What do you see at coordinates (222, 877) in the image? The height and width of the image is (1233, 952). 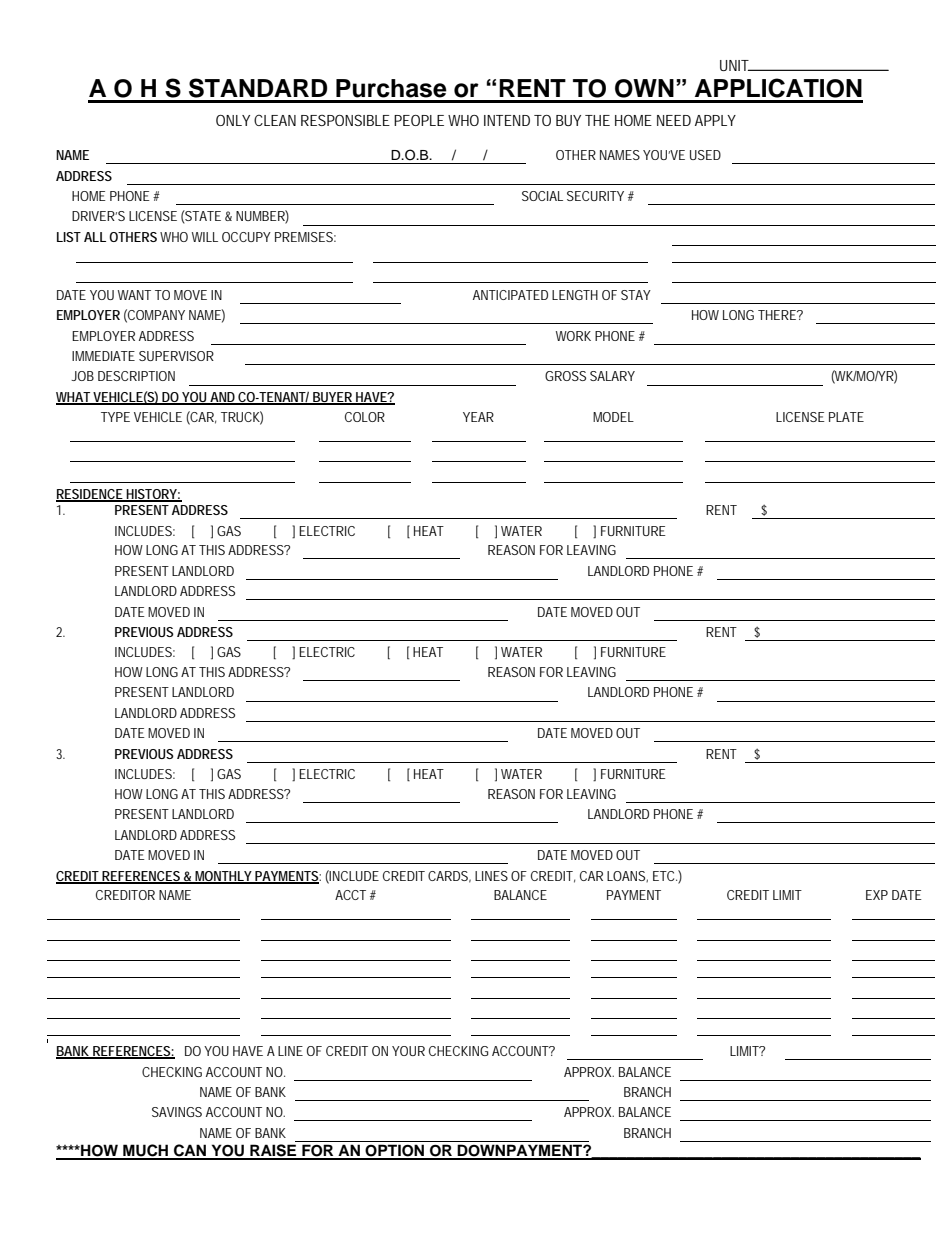 I see `MONTHLY` at bounding box center [222, 877].
